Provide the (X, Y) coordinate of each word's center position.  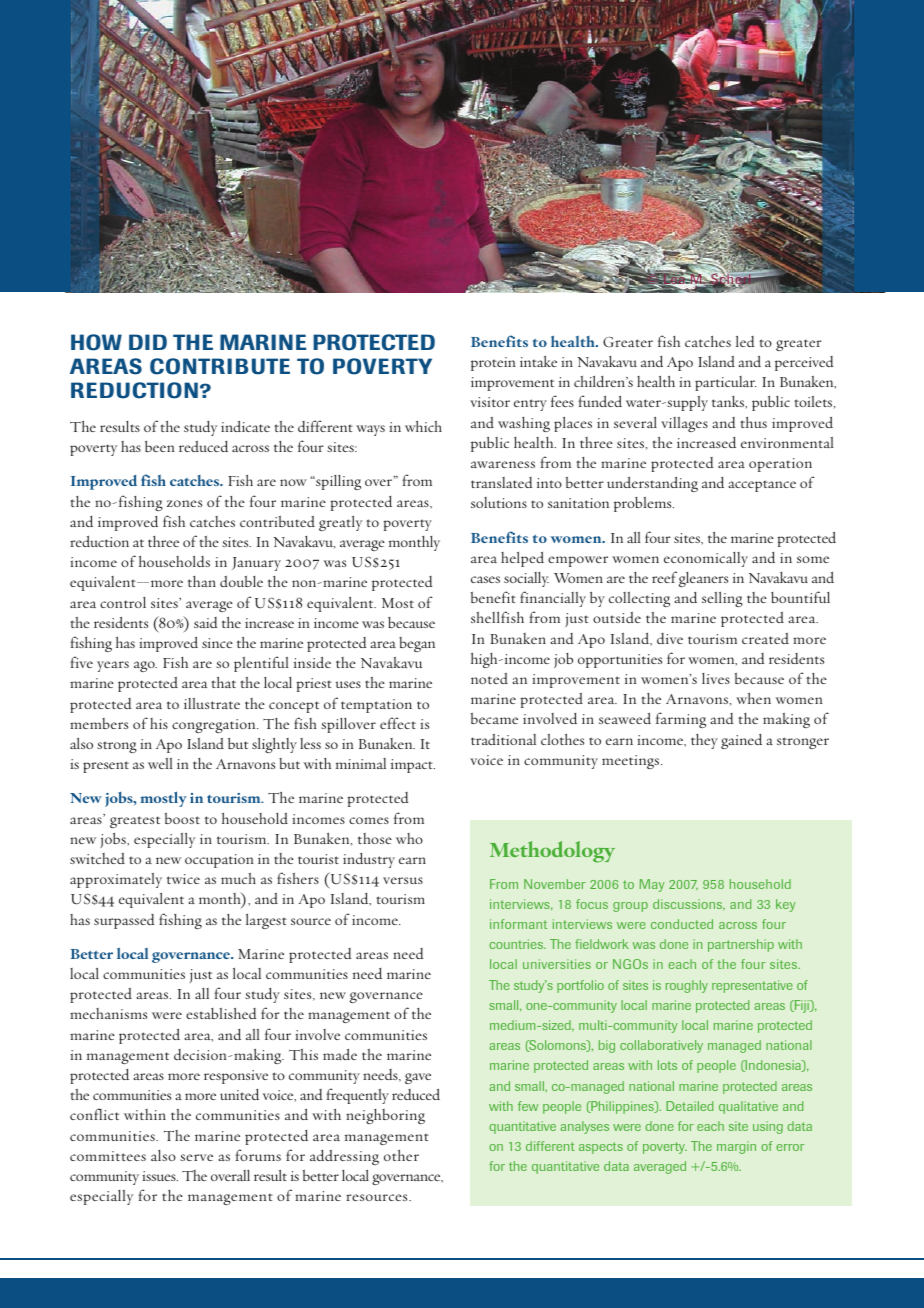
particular (725, 383)
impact (413, 766)
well (160, 763)
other (401, 1155)
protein (493, 364)
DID (148, 342)
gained (741, 741)
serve (196, 1157)
